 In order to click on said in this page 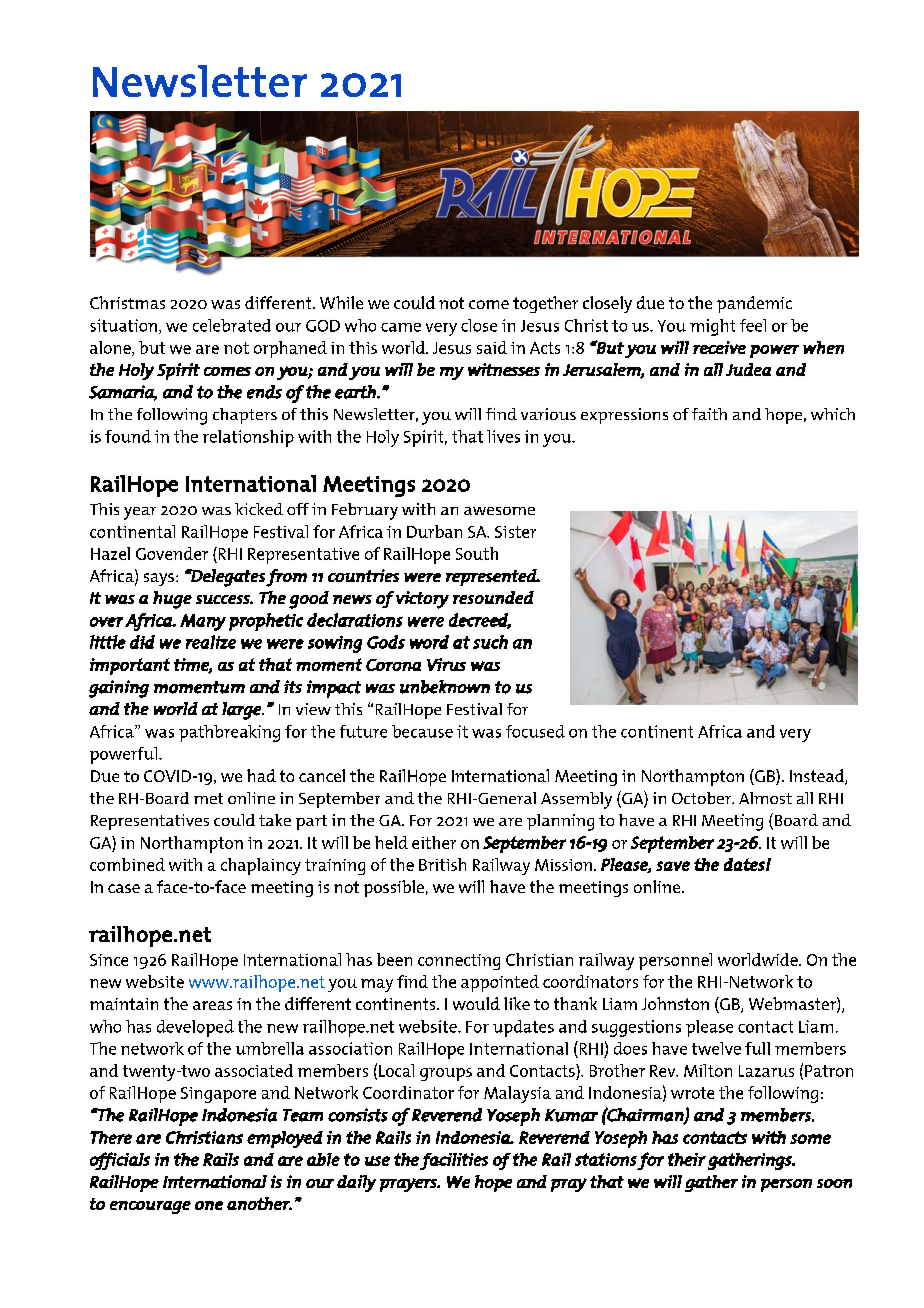, I will do `click(492, 347)`.
